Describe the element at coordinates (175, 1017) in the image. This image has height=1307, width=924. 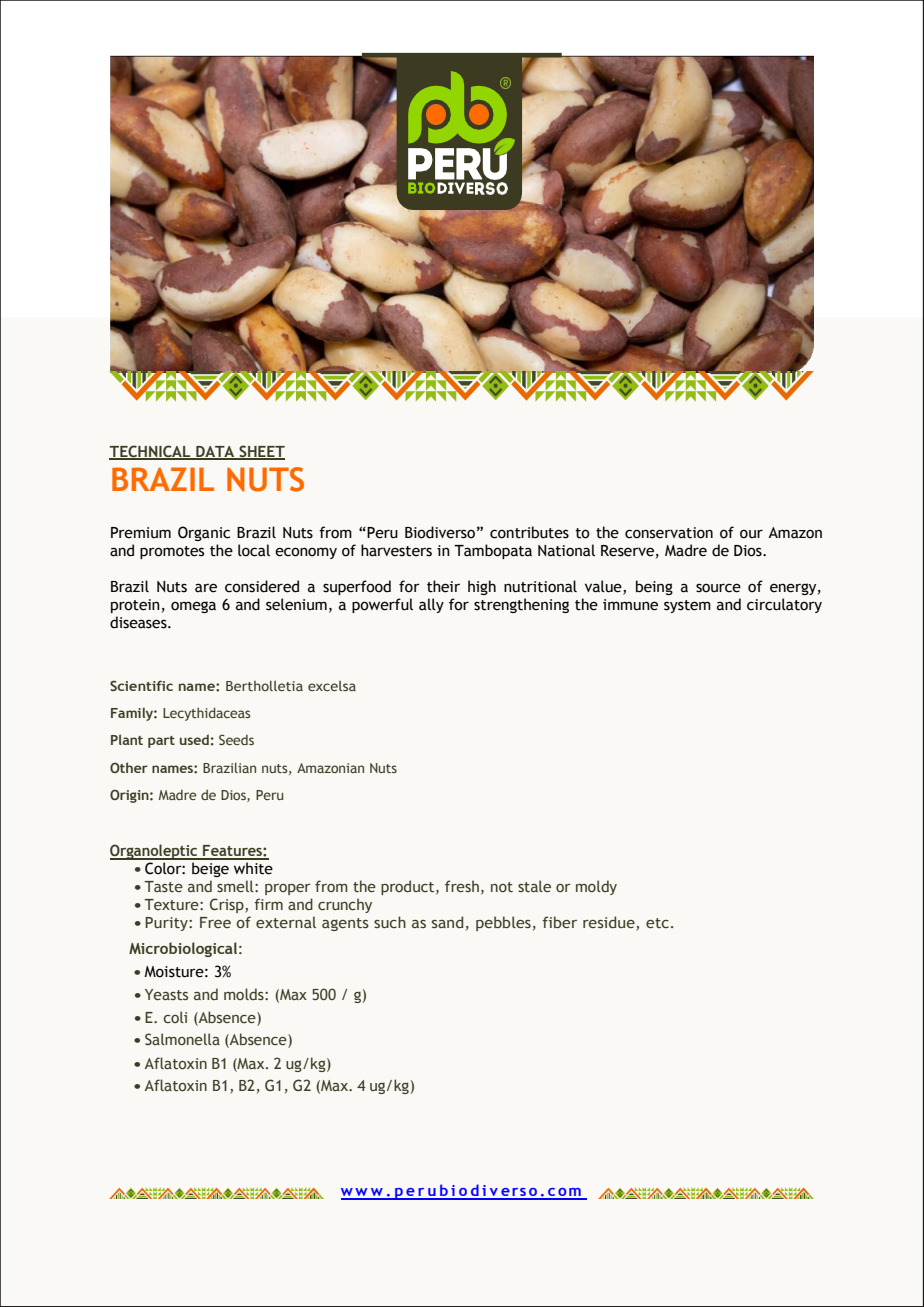
I see `coli` at that location.
